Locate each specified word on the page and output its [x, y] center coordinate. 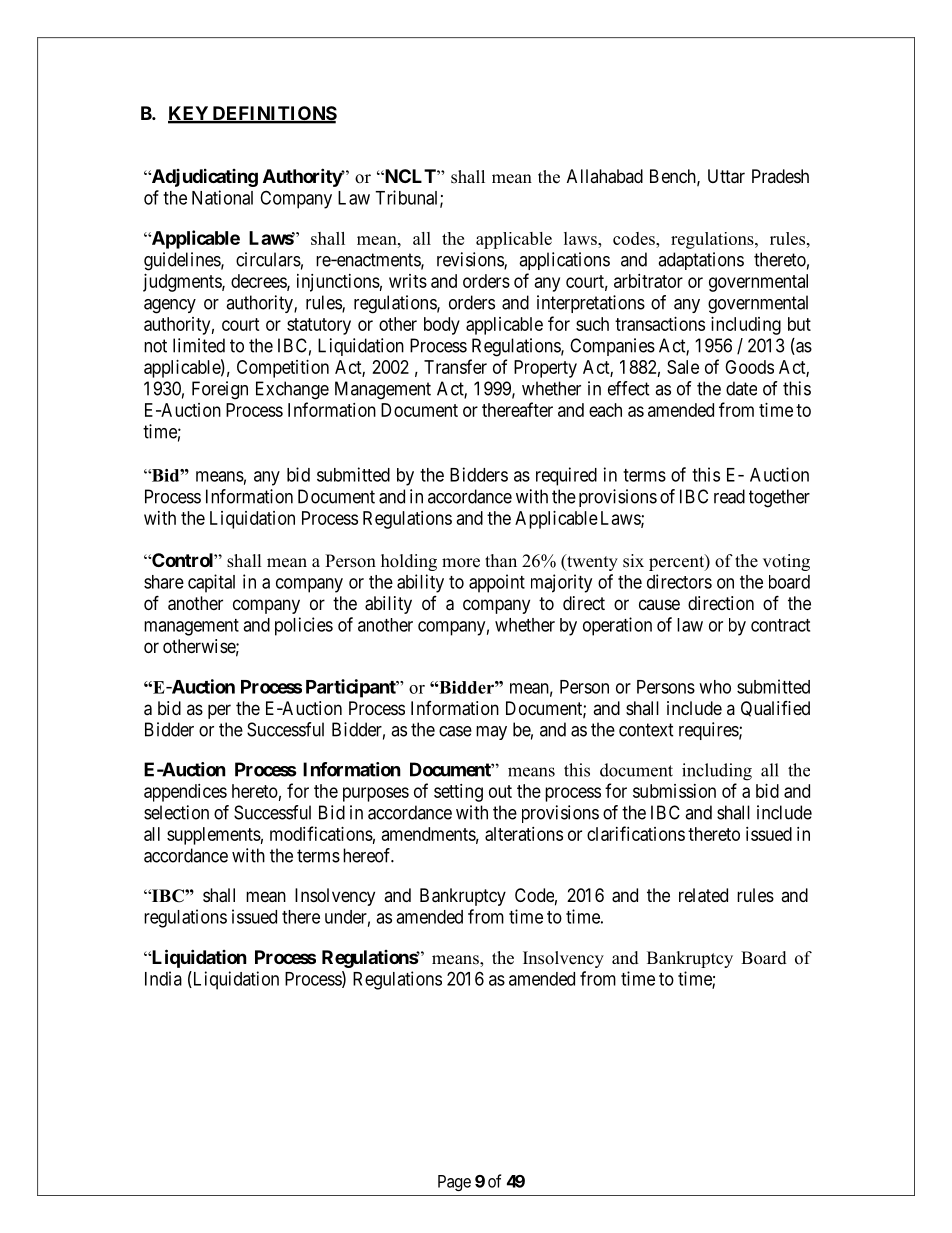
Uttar [726, 176]
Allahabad [605, 176]
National [222, 197]
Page [454, 1183]
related [703, 895]
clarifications [636, 833]
